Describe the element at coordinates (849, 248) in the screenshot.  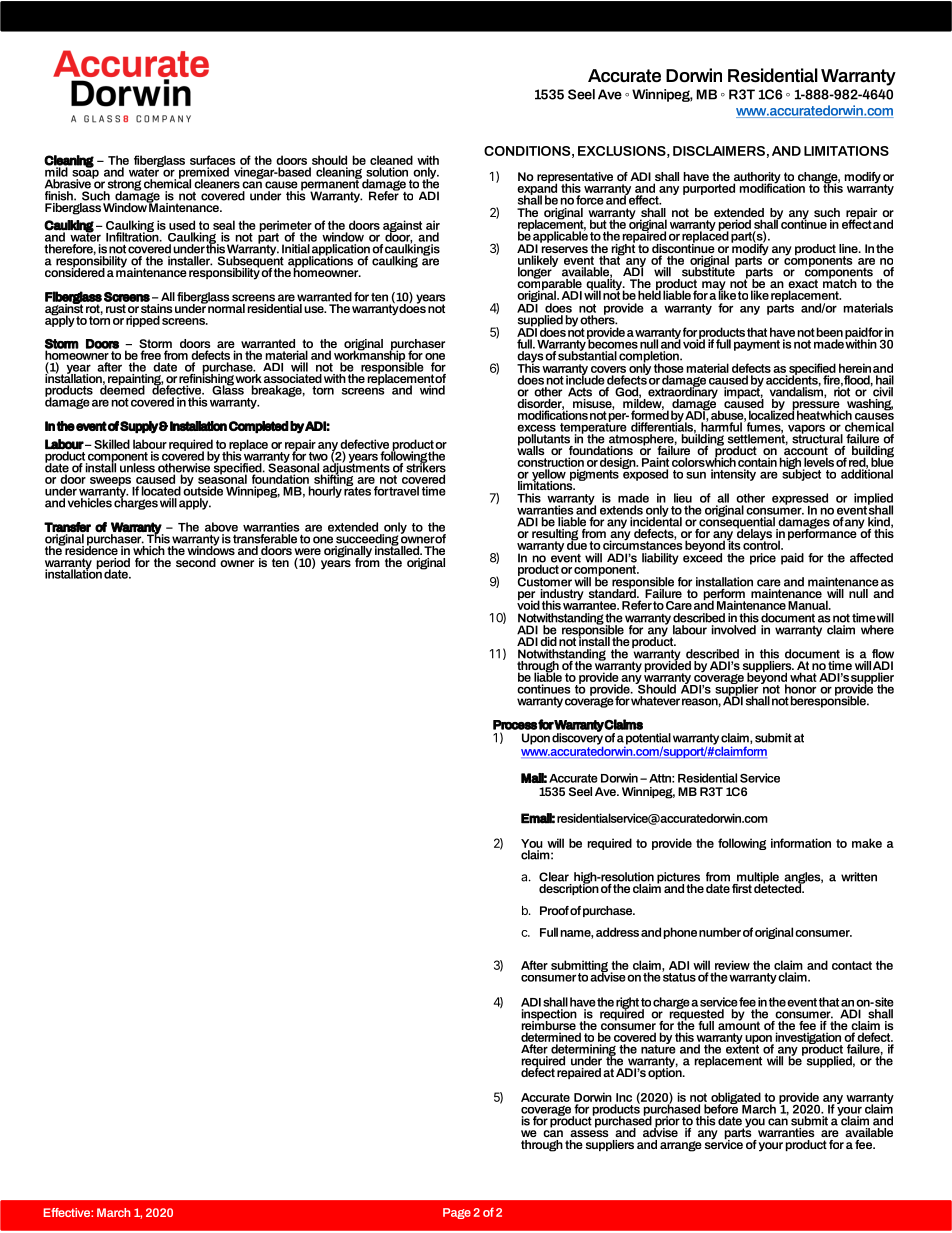
I see `line` at that location.
